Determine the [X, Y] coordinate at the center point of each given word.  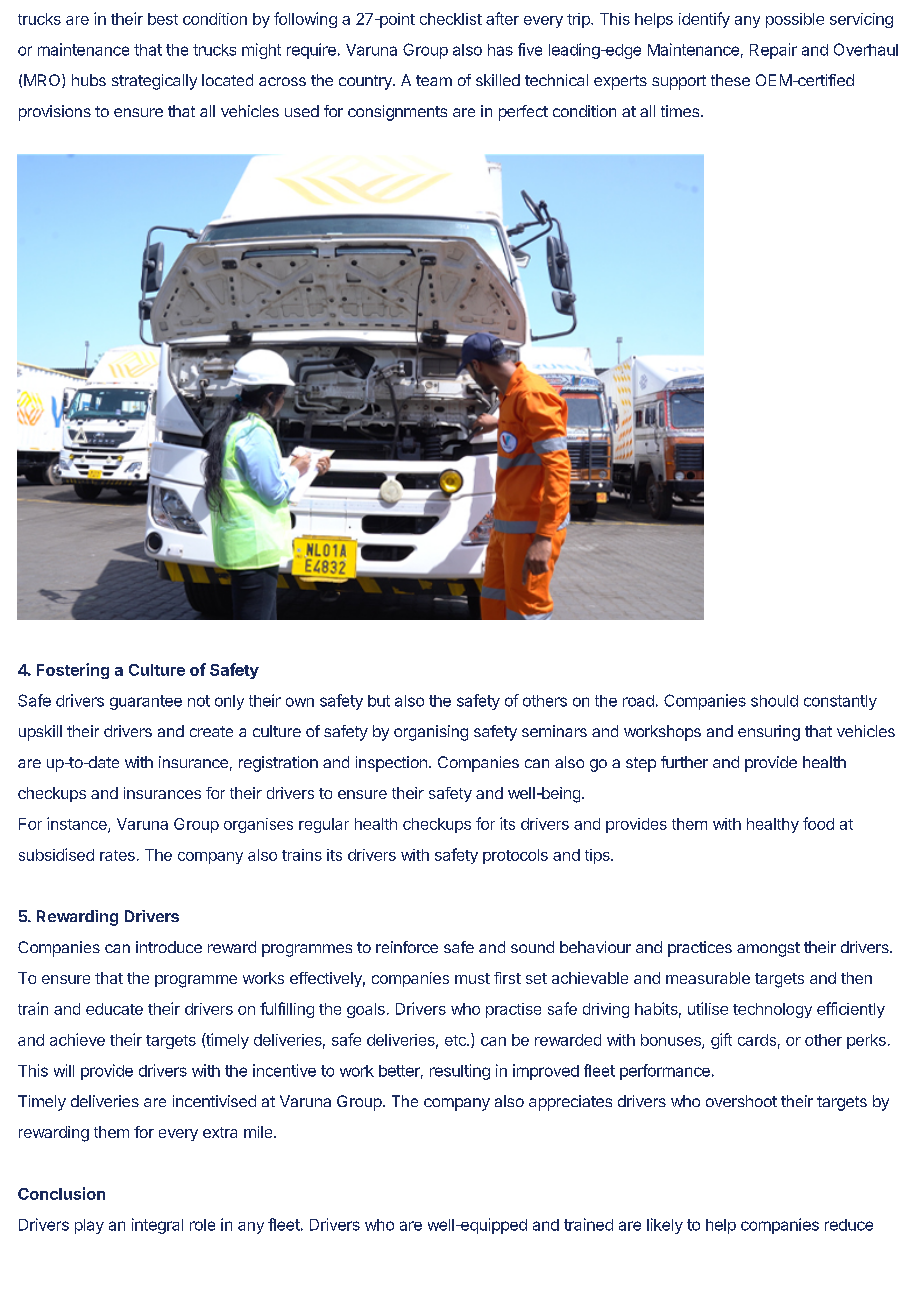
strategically [154, 82]
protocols [515, 856]
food [818, 823]
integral [157, 1226]
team [434, 80]
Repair [773, 51]
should [774, 701]
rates [117, 855]
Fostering [73, 671]
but [379, 701]
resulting [460, 1072]
